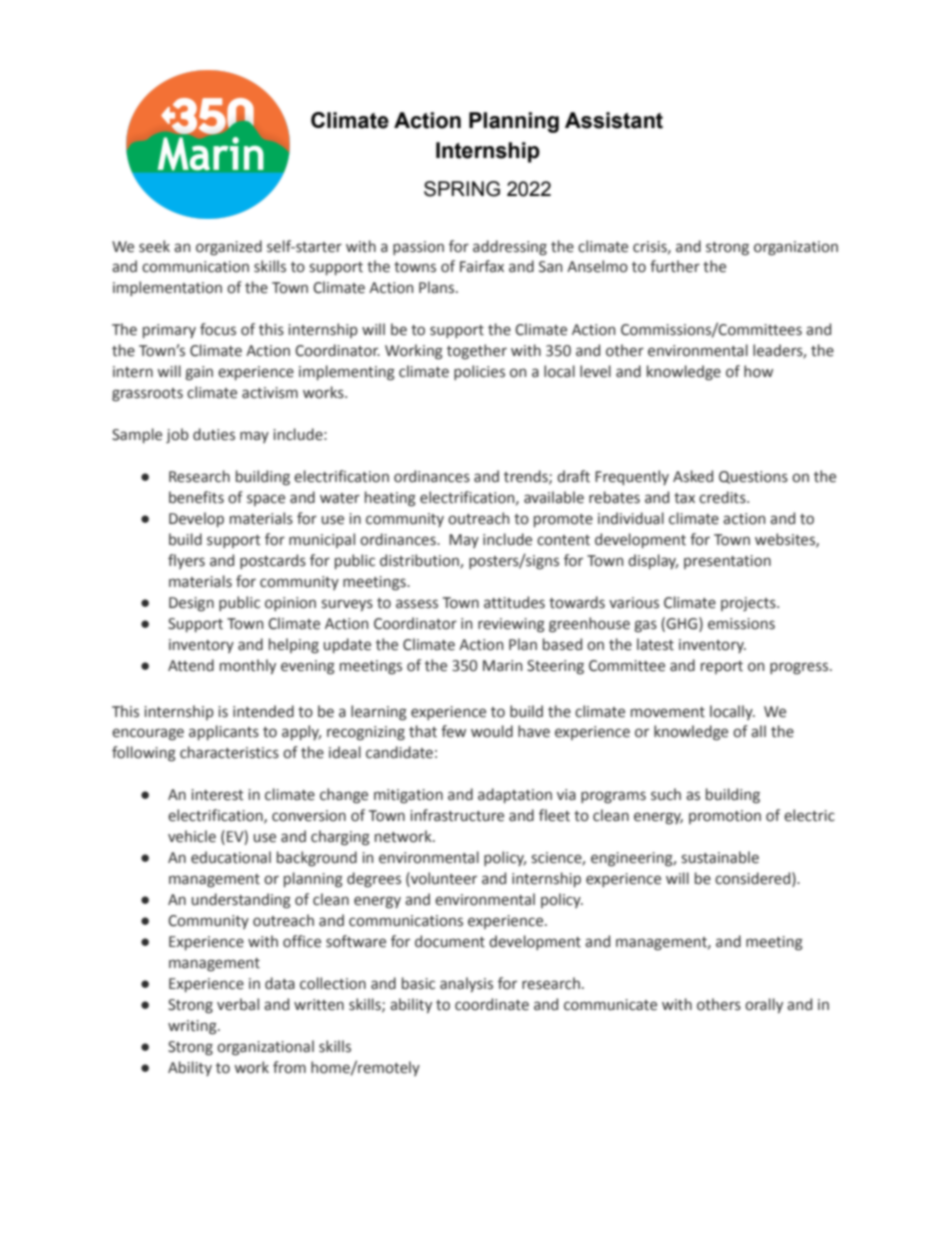 This page has height=1233, width=952. Describe the element at coordinates (492, 731) in the page. I see `would` at that location.
